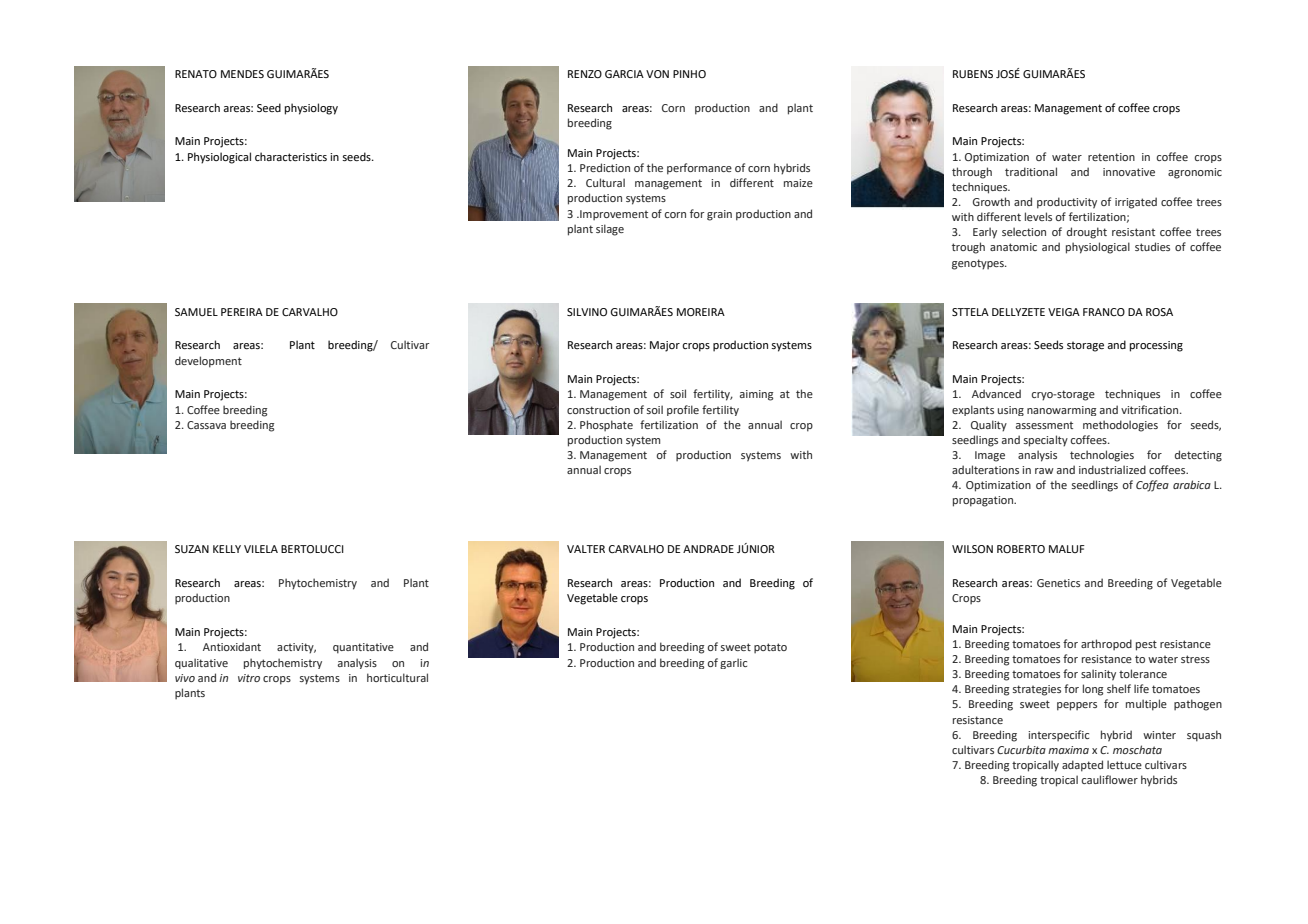 Image resolution: width=1308 pixels, height=924 pixels. I want to click on assessment, so click(1044, 425).
